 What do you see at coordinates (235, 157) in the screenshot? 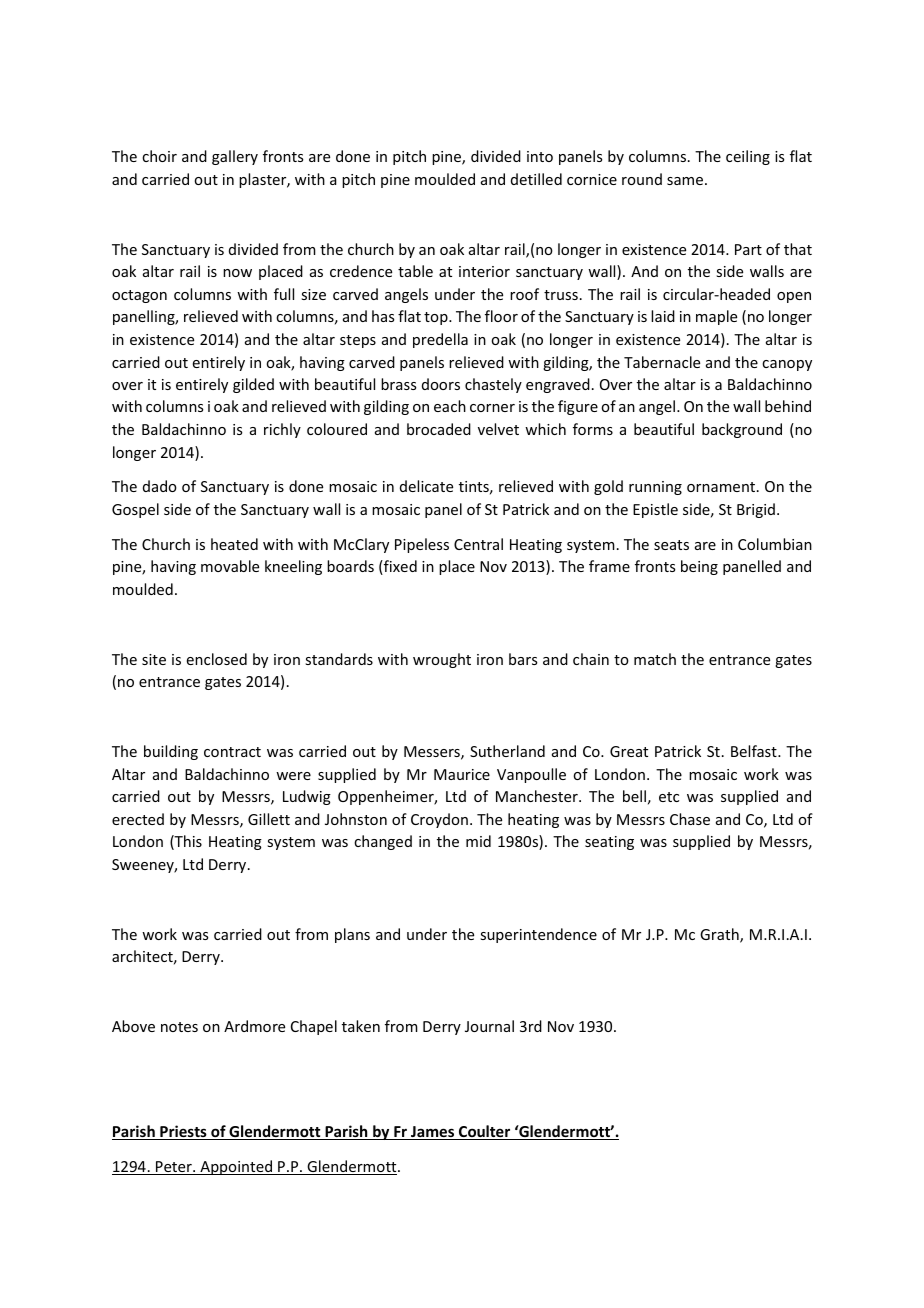
I see `gallery` at bounding box center [235, 157].
